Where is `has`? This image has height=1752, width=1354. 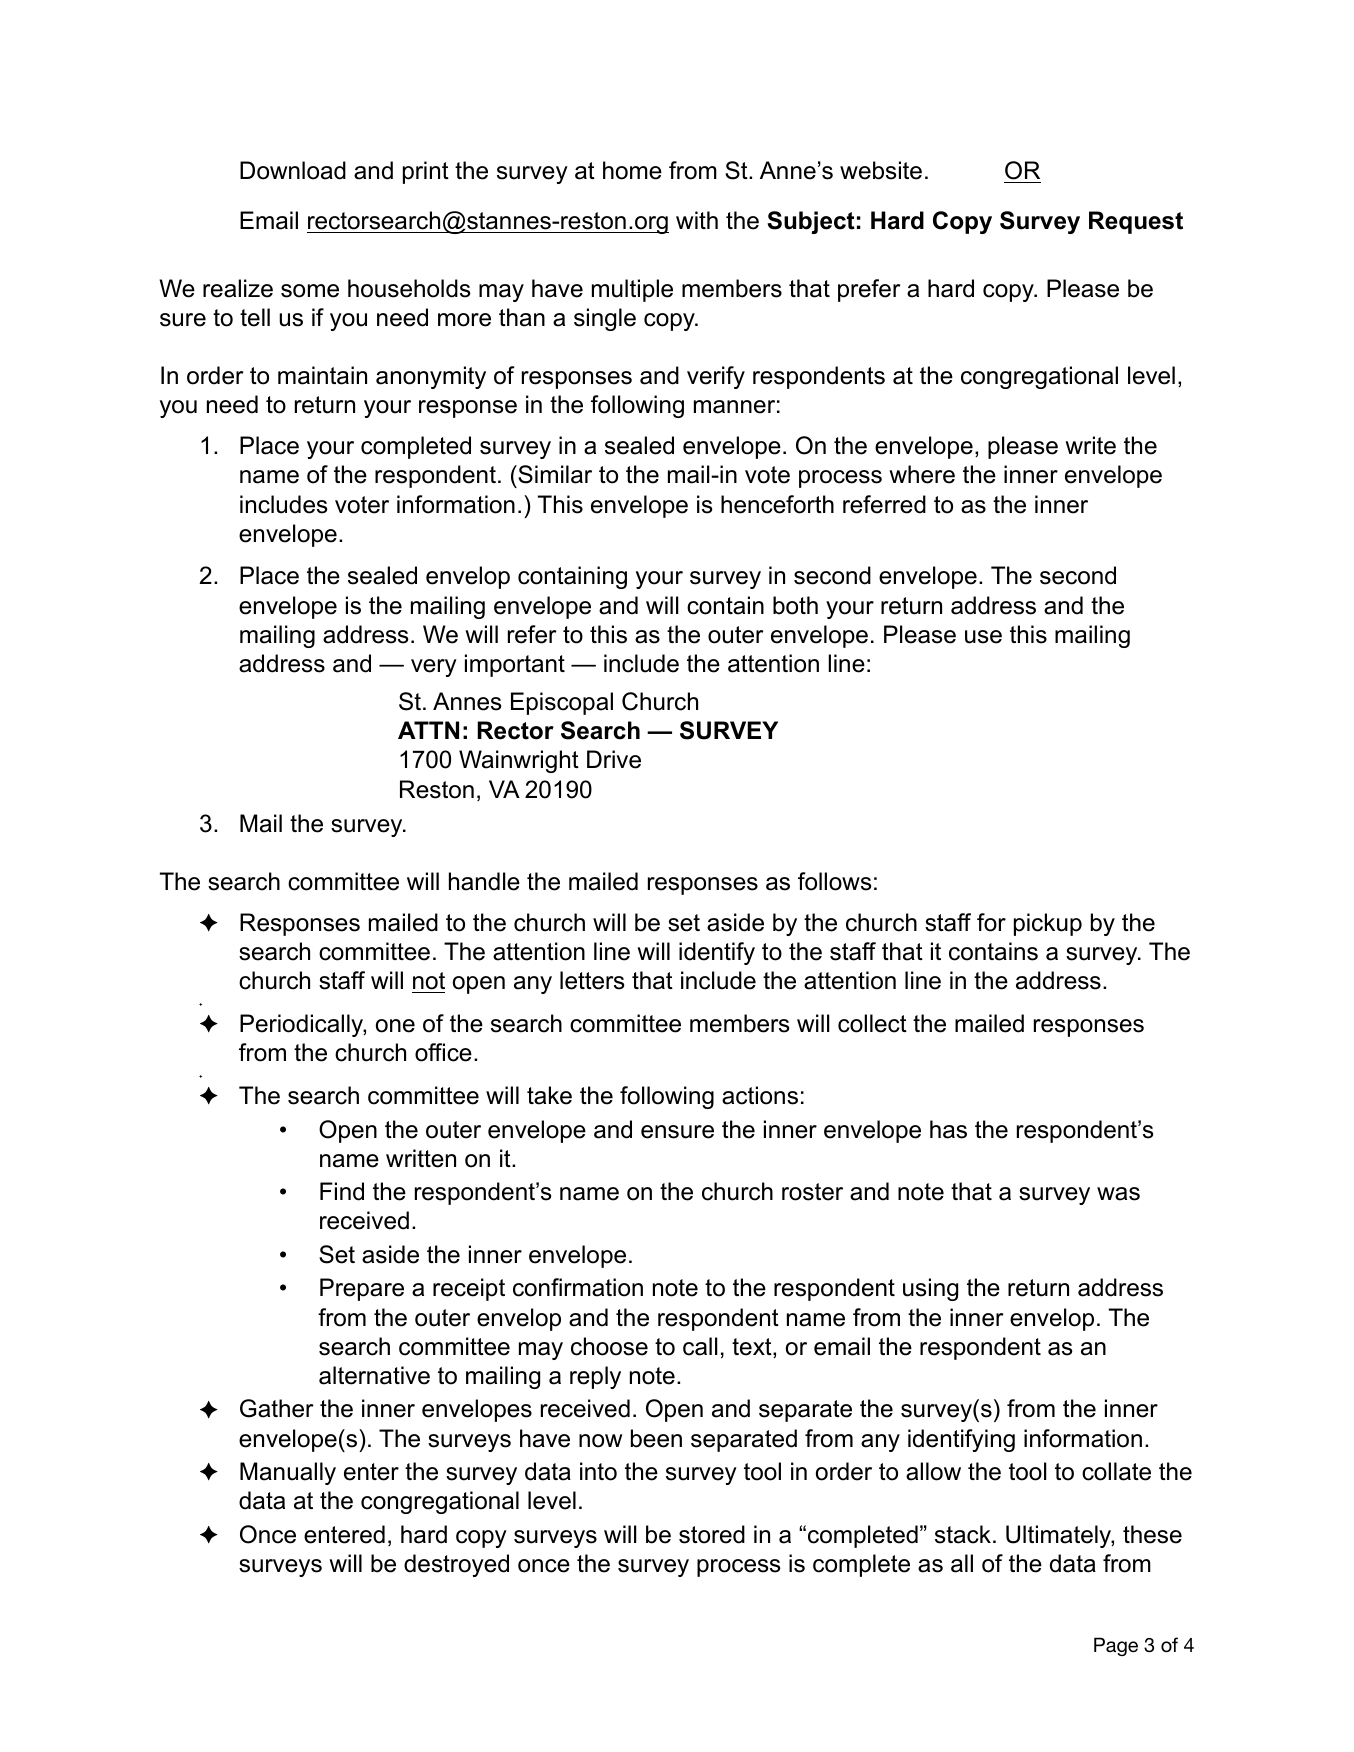
has is located at coordinates (948, 1129).
